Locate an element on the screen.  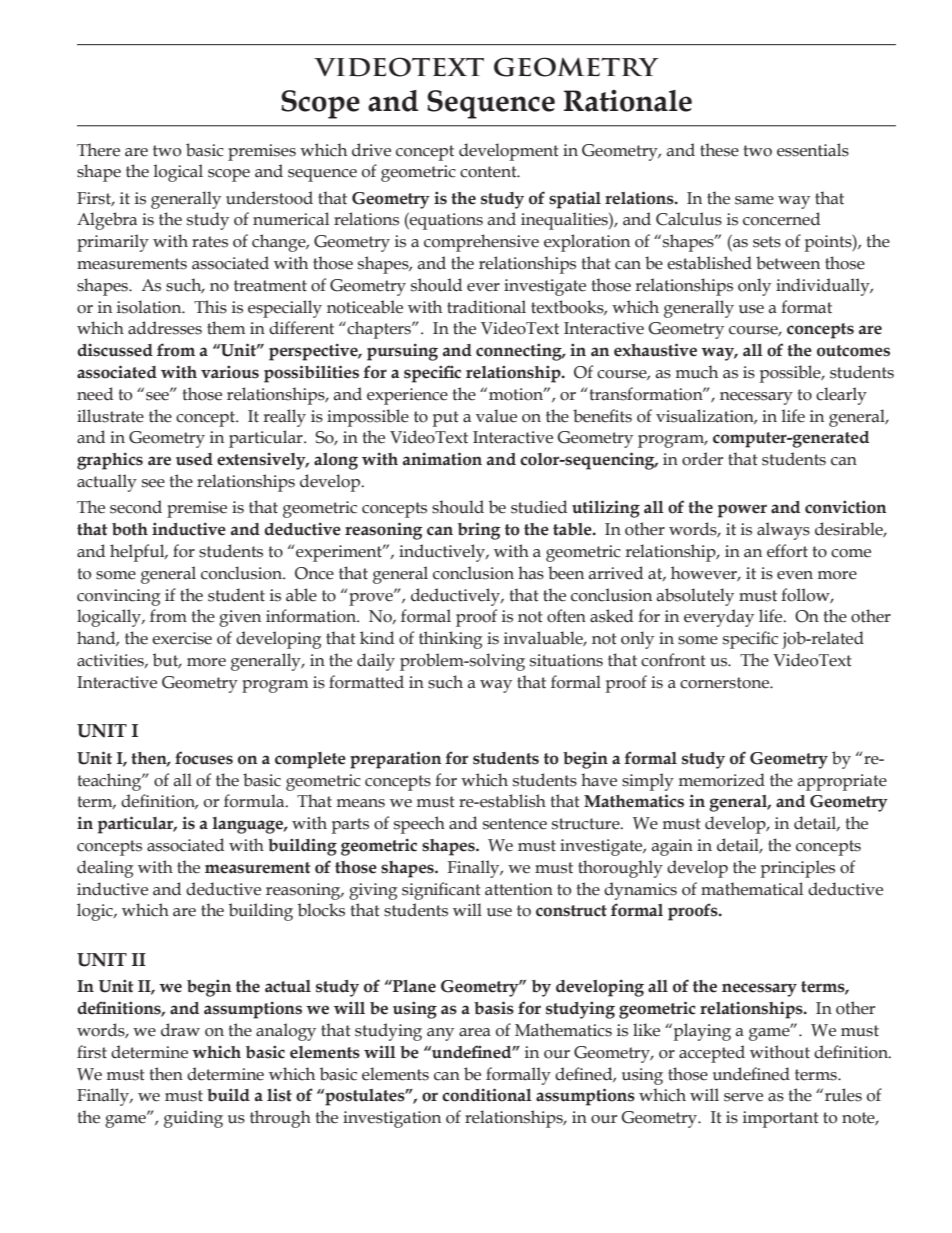
significant is located at coordinates (441, 891).
